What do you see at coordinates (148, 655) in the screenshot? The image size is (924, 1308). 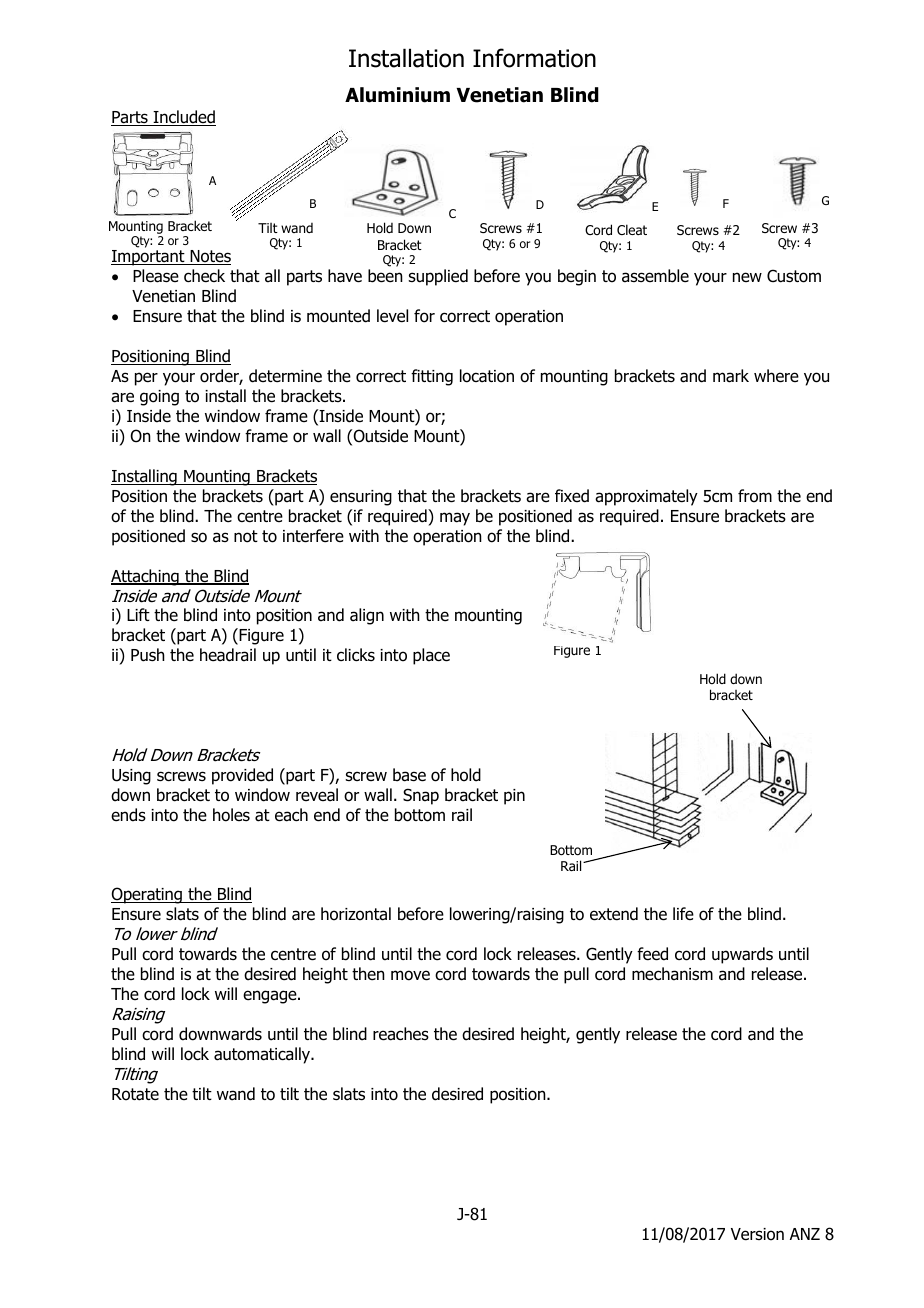 I see `Push` at bounding box center [148, 655].
